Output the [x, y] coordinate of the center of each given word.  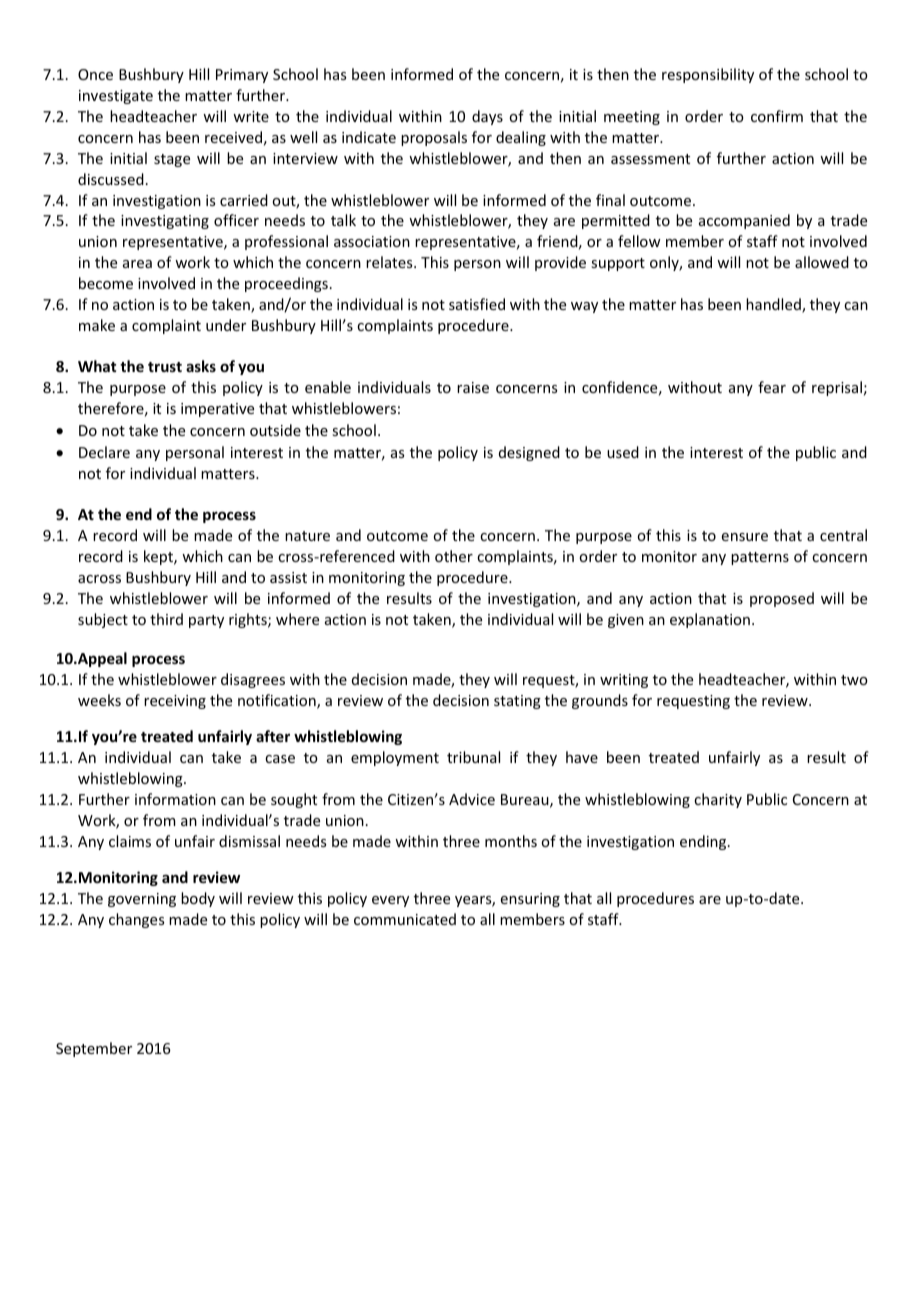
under [226, 325]
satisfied [477, 304]
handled [774, 305]
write [251, 116]
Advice [472, 799]
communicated [405, 919]
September [94, 1049]
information [175, 799]
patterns [760, 558]
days [487, 117]
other [454, 556]
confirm [777, 116]
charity [718, 800]
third [166, 619]
